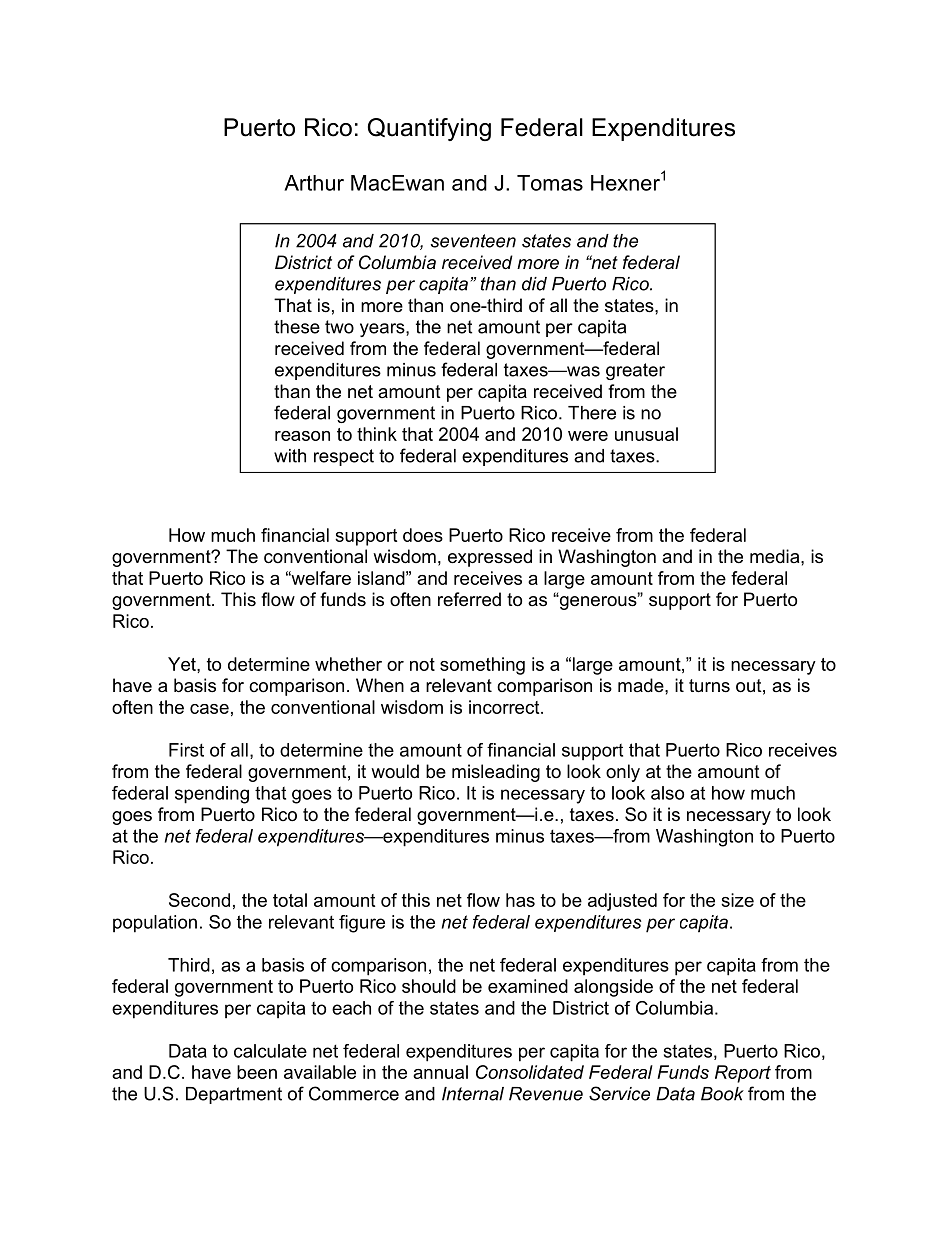 The width and height of the screenshot is (952, 1233). I want to click on greater, so click(635, 371).
